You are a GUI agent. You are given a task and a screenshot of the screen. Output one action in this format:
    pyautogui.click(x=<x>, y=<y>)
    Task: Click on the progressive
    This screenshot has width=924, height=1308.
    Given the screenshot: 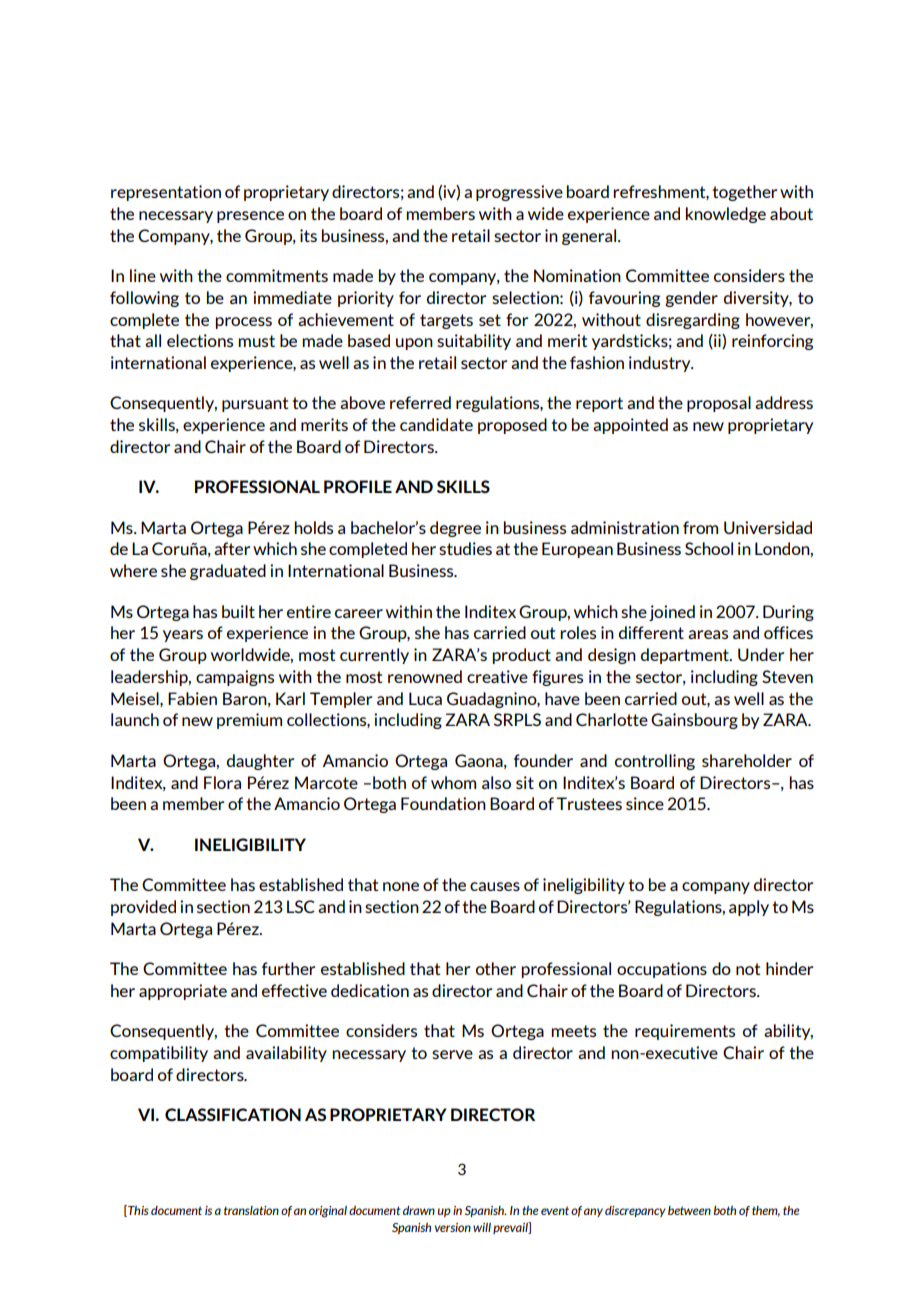 What is the action you would take?
    pyautogui.click(x=519, y=193)
